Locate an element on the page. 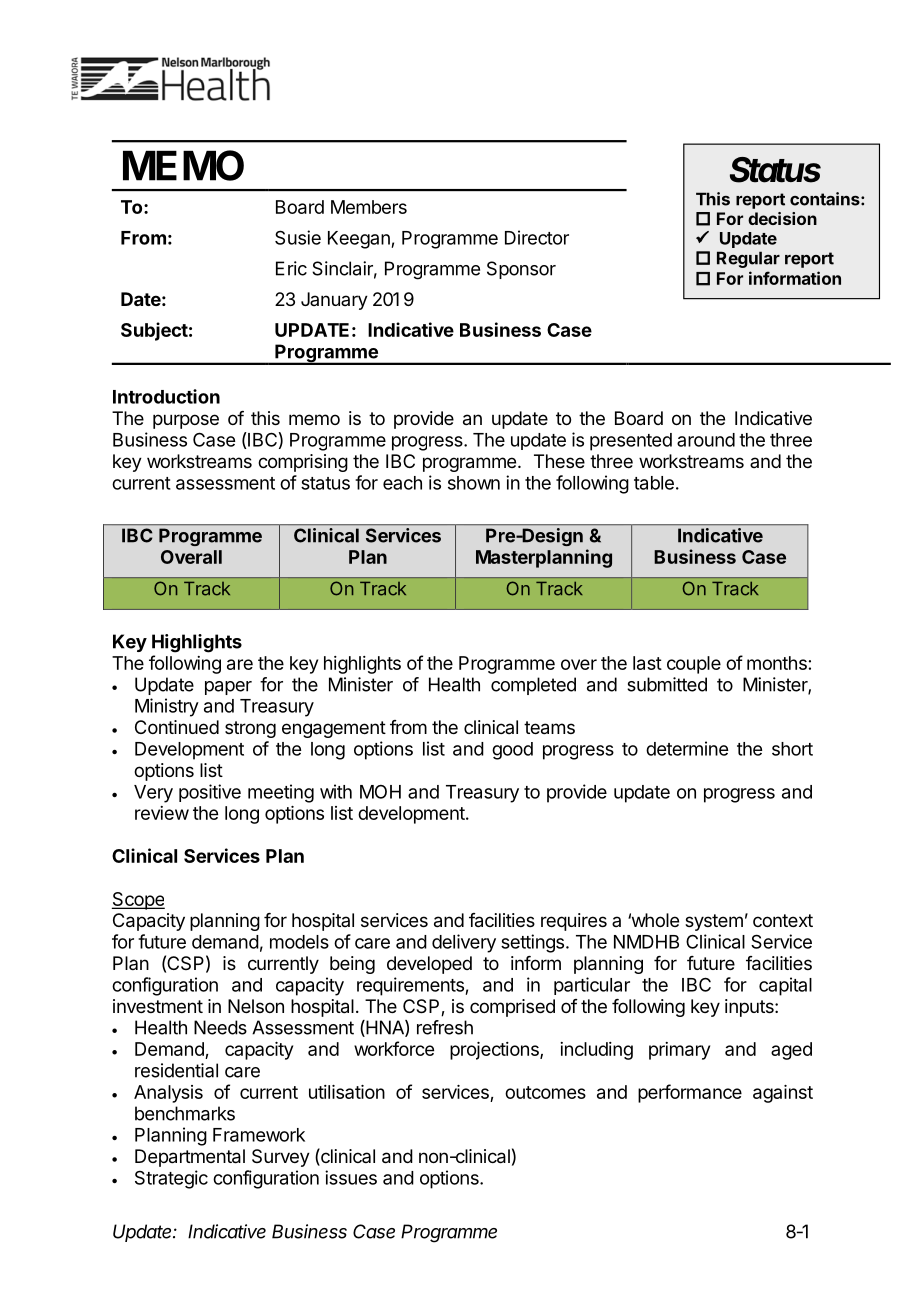  Director is located at coordinates (537, 237).
